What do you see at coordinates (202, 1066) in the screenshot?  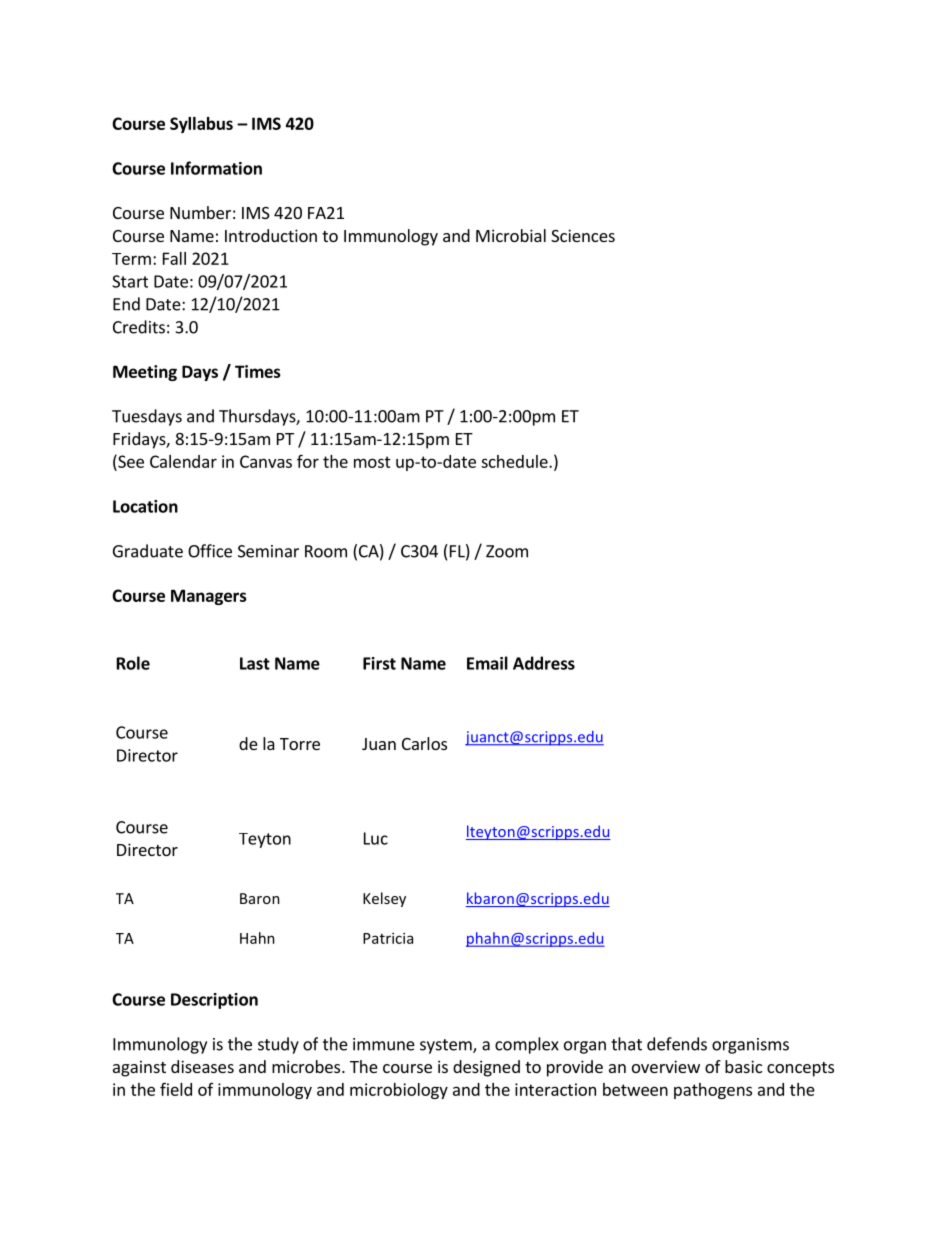 I see `diseases` at bounding box center [202, 1066].
